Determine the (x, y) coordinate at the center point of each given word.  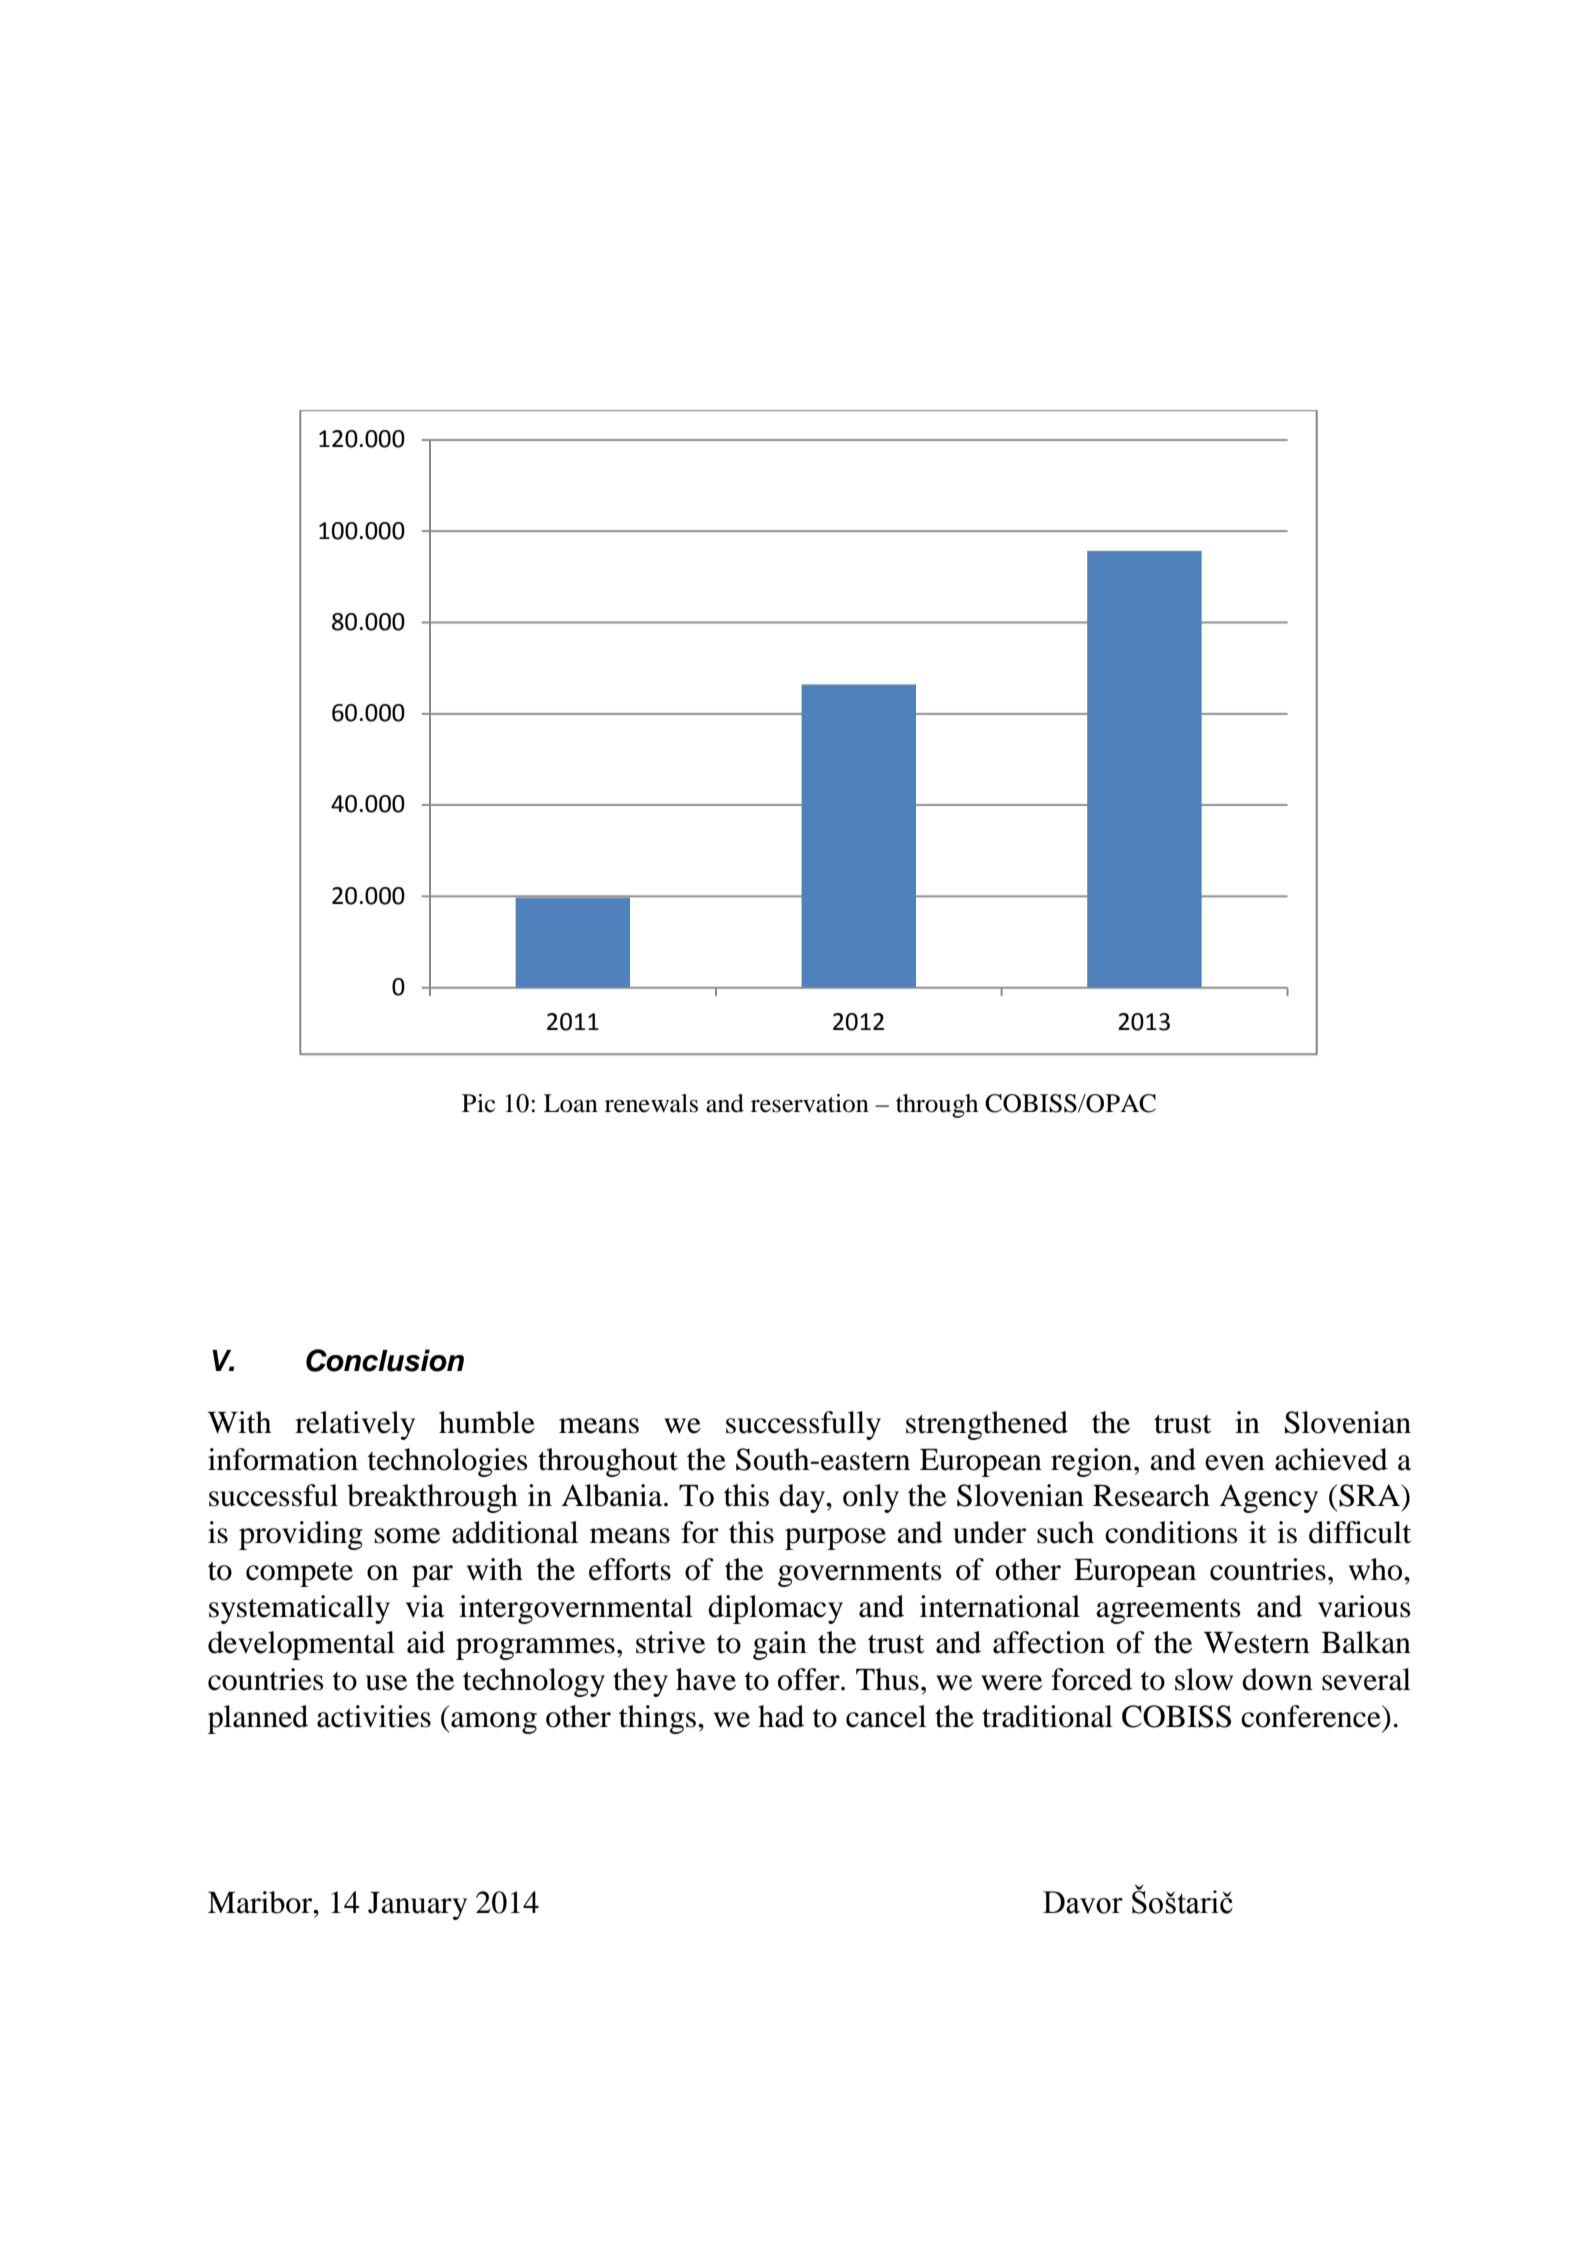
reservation (810, 1103)
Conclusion (385, 1360)
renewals (651, 1103)
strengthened (987, 1425)
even (1235, 1463)
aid (426, 1642)
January (417, 1906)
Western (1257, 1643)
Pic (478, 1103)
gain (780, 1645)
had (781, 1716)
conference (1312, 1716)
